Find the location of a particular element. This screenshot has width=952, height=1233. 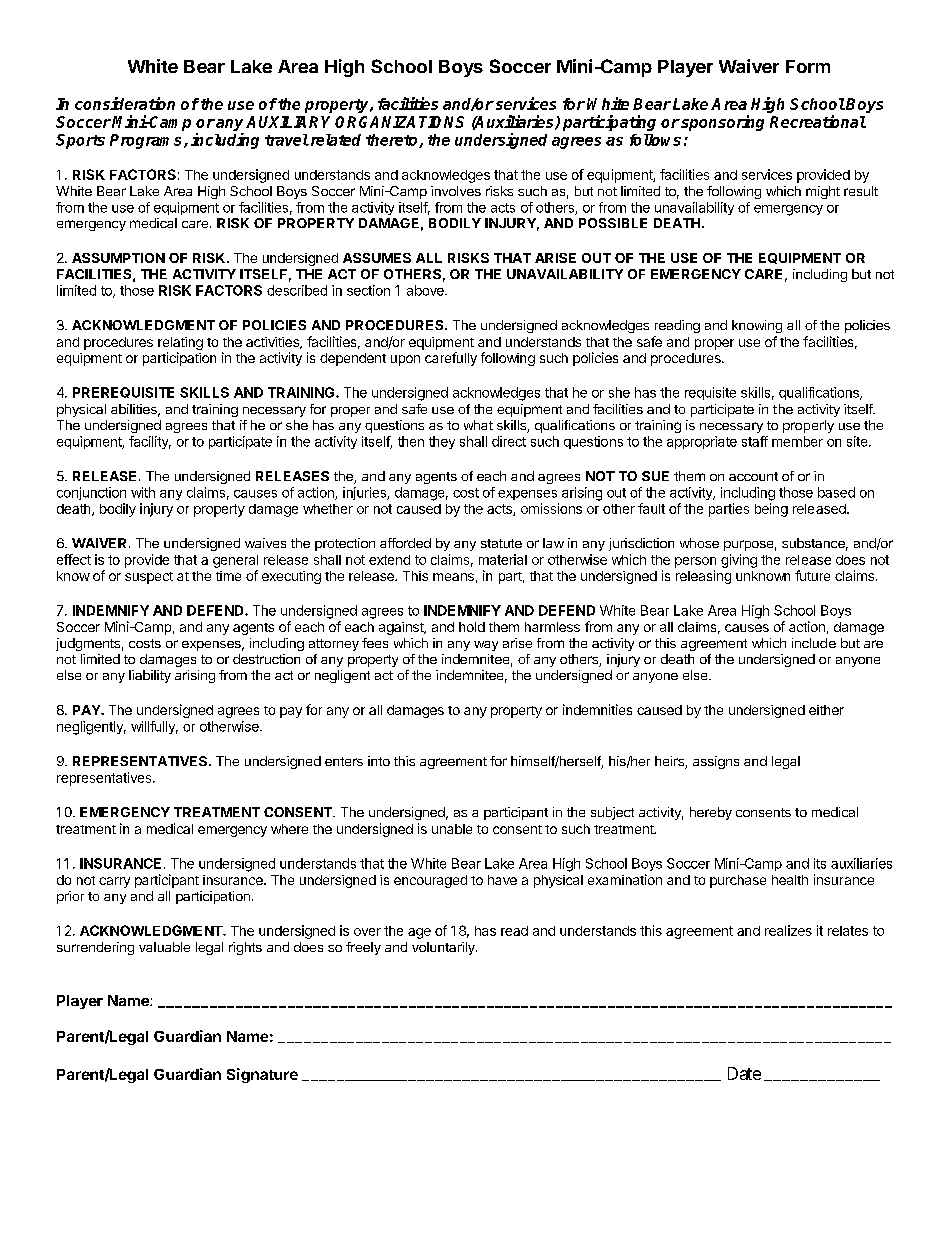

consideration is located at coordinates (125, 103).
